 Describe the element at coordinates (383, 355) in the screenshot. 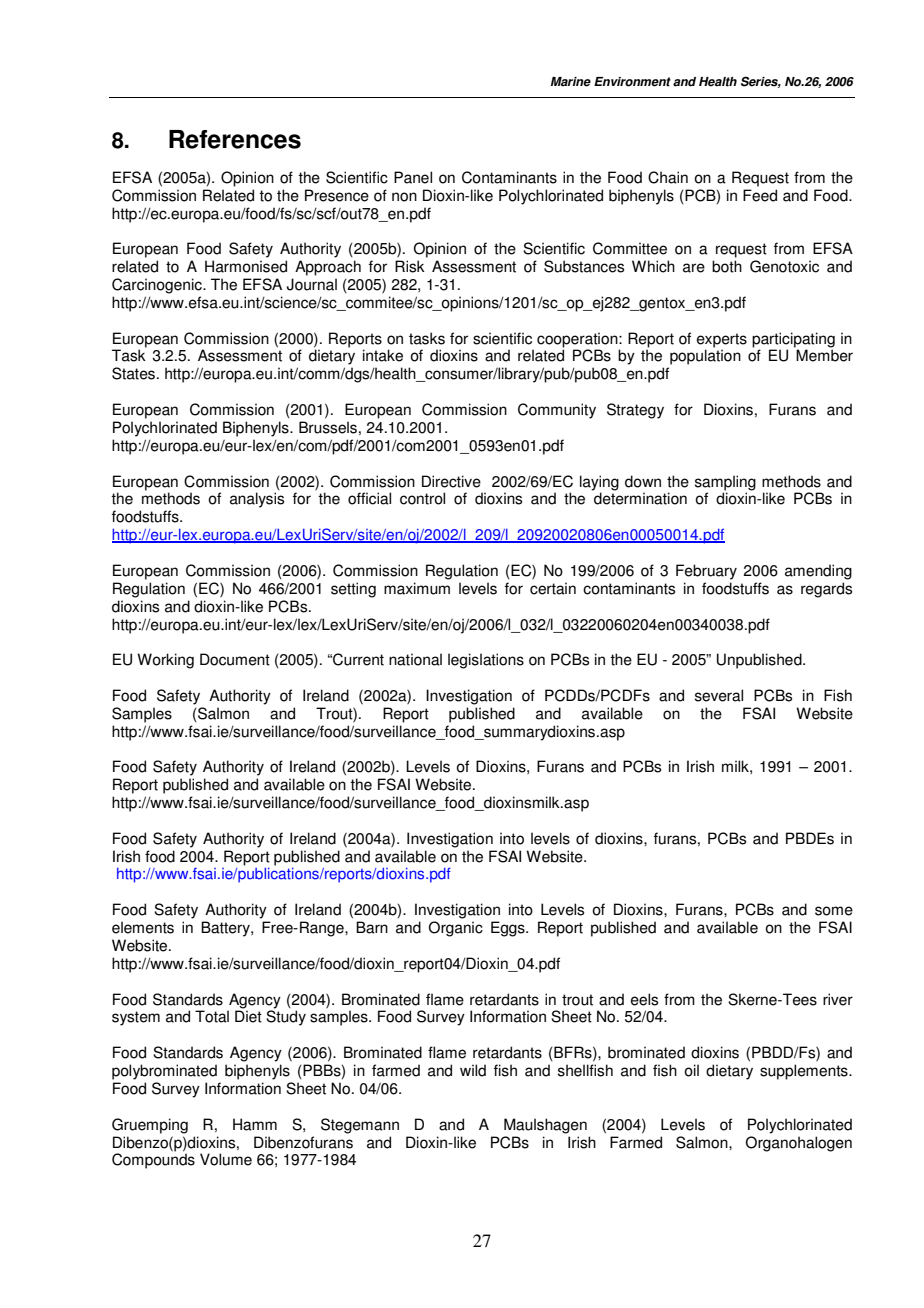

I see `intake` at that location.
